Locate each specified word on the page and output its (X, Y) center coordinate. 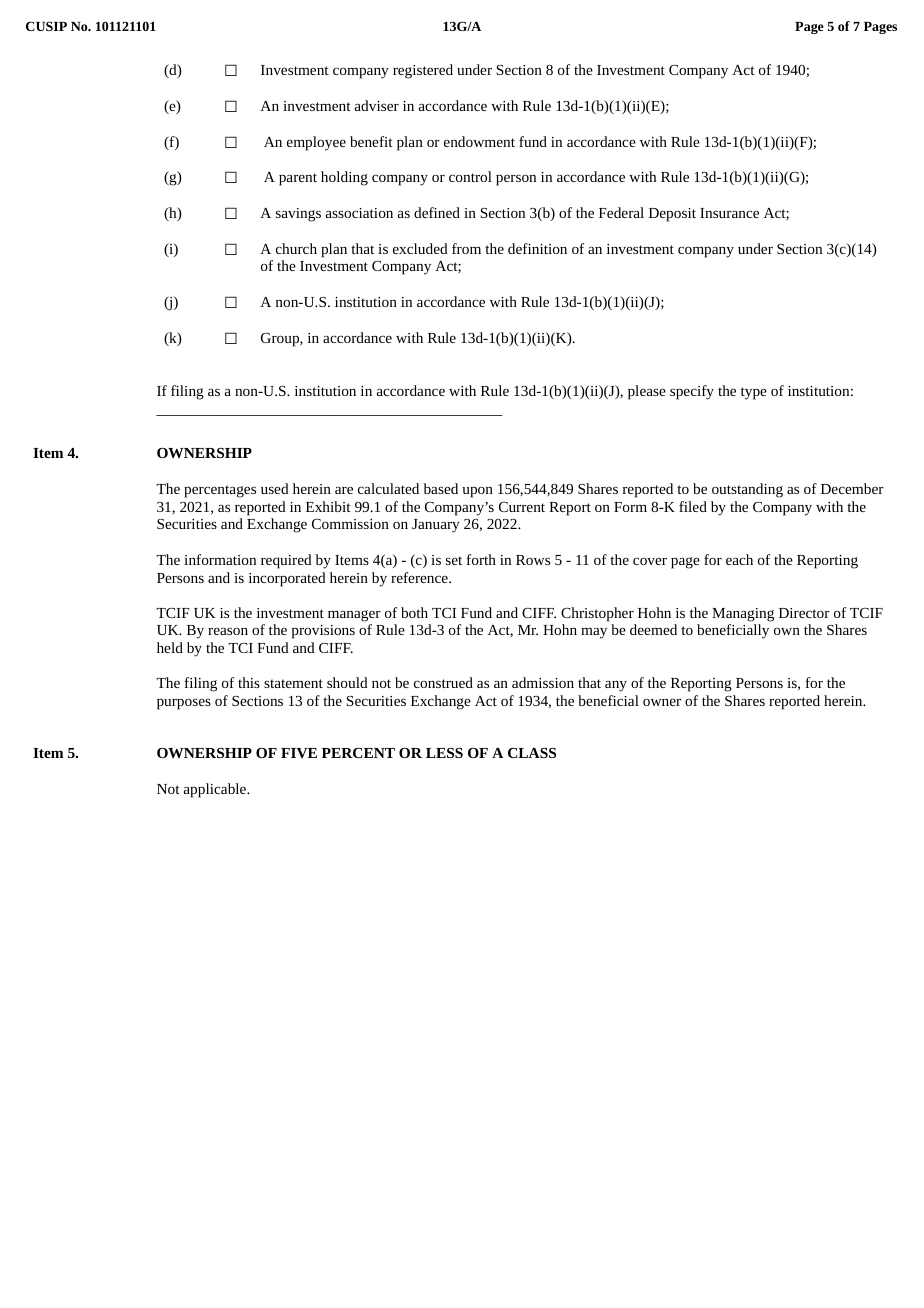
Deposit (672, 215)
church (296, 248)
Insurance (729, 213)
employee (316, 143)
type (754, 393)
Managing (743, 615)
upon (478, 492)
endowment (479, 141)
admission (543, 682)
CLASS (532, 753)
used (275, 488)
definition (537, 248)
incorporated (287, 579)
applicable (216, 790)
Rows (533, 560)
